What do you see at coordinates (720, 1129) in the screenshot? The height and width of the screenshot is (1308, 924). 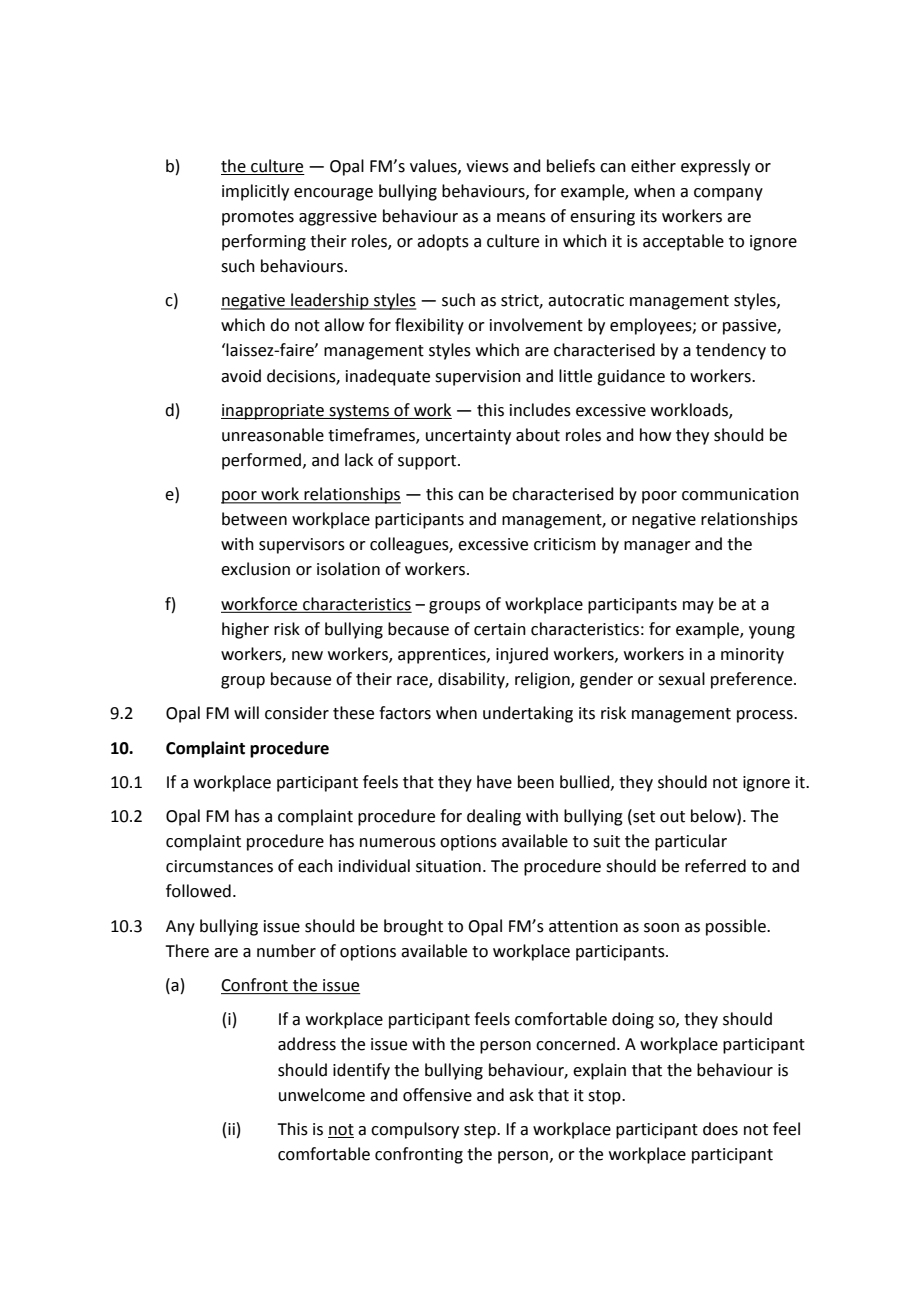 I see `does` at bounding box center [720, 1129].
